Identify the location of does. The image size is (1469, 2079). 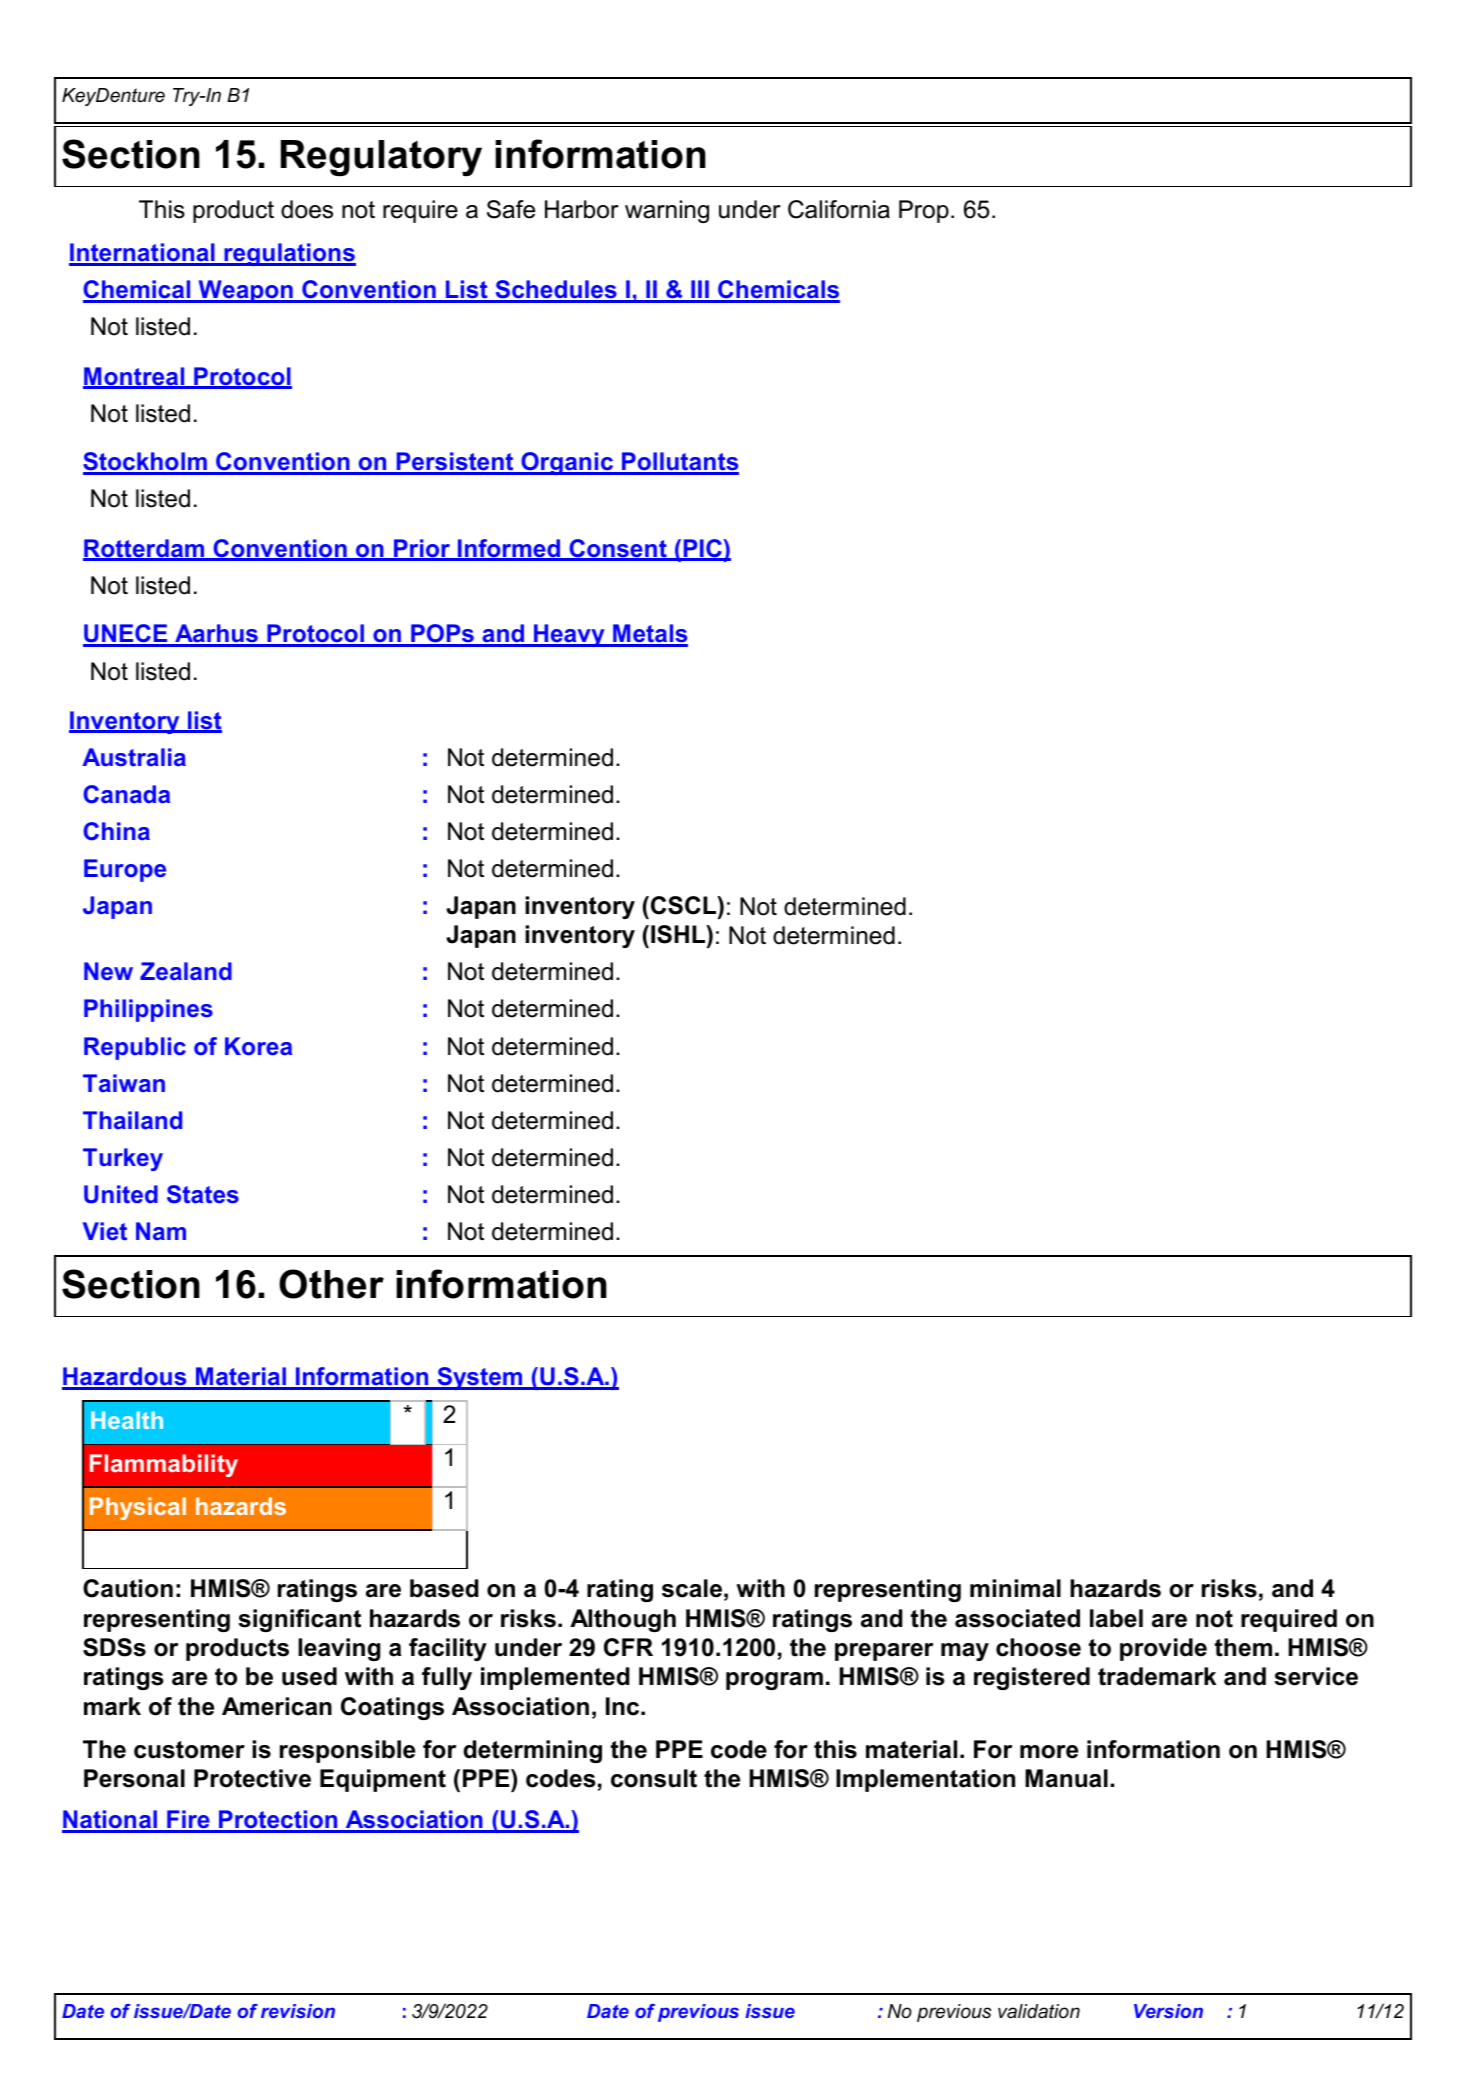
(307, 209).
